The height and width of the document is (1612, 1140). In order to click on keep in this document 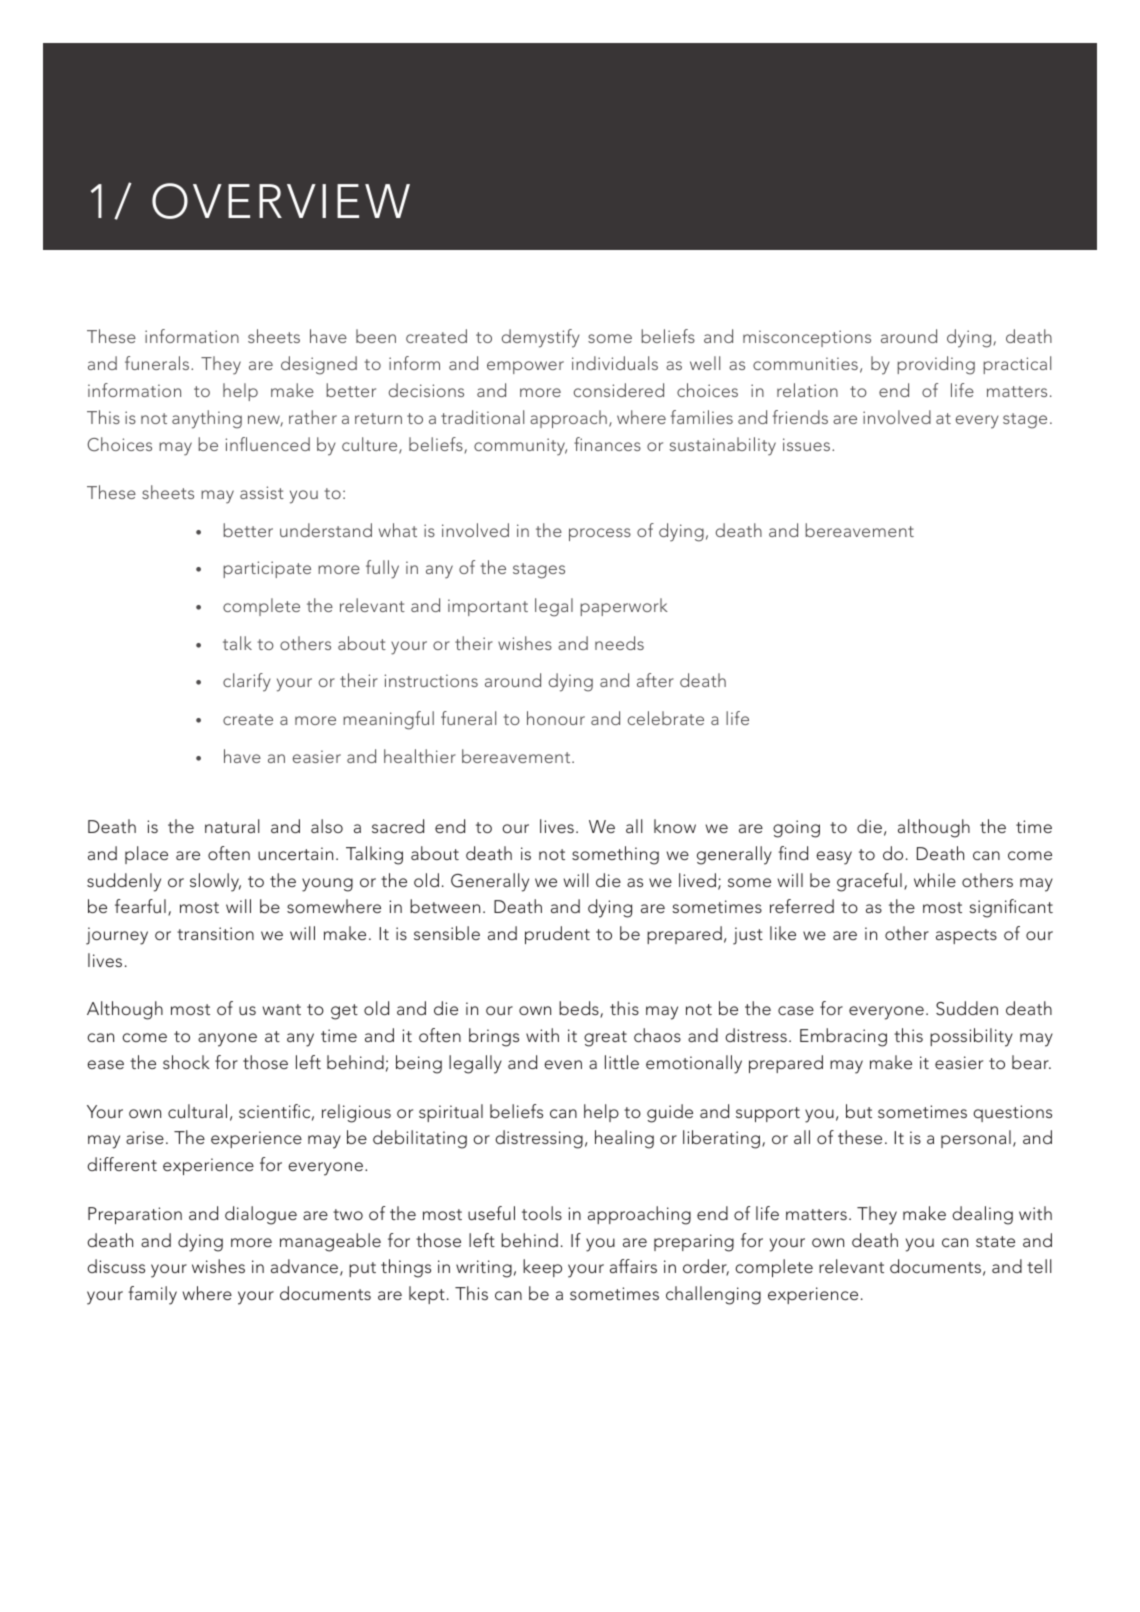, I will do `click(542, 1268)`.
